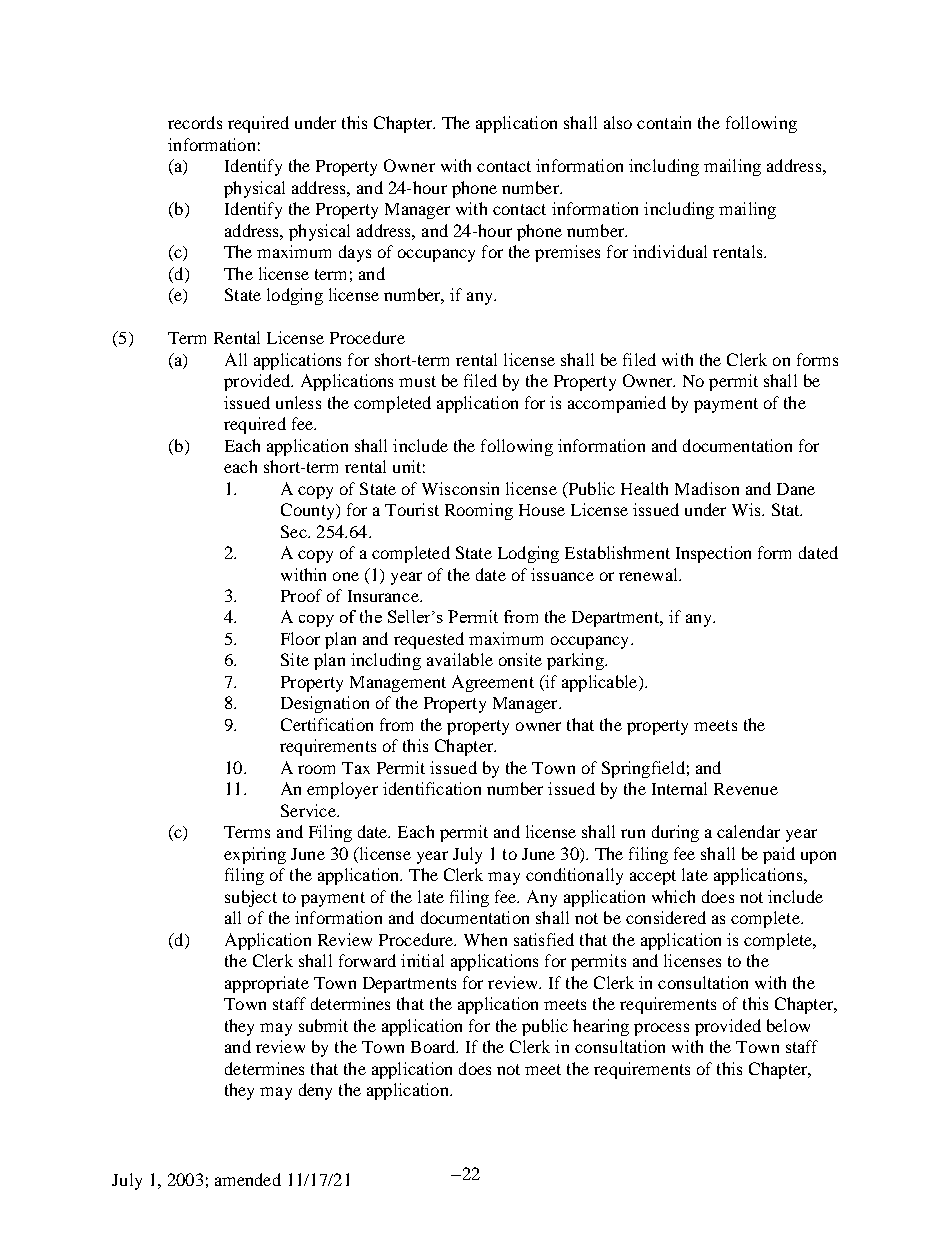  What do you see at coordinates (664, 122) in the page?
I see `contain` at bounding box center [664, 122].
